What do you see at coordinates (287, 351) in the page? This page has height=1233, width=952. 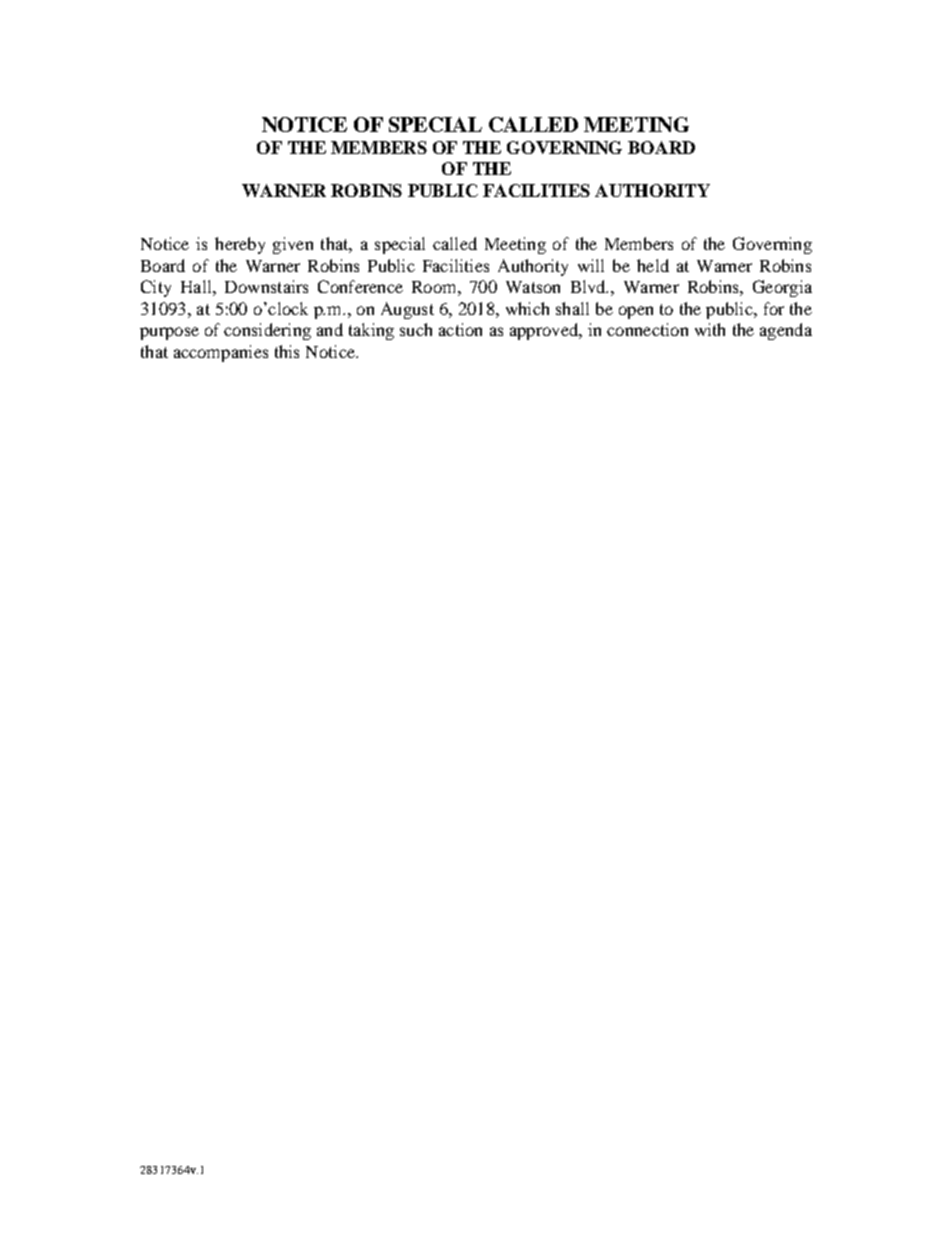 I see `this` at bounding box center [287, 351].
